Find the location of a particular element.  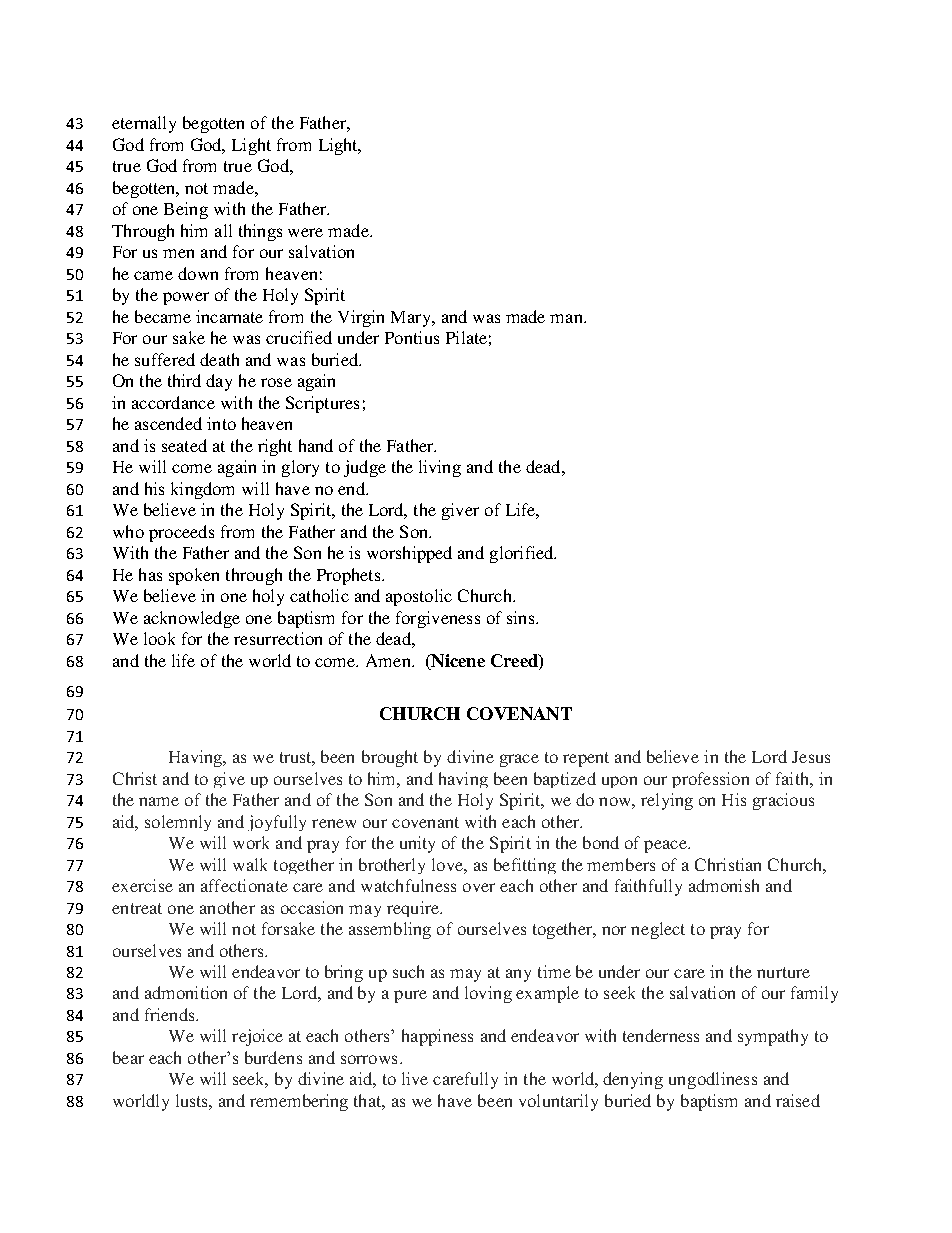

were is located at coordinates (305, 232).
